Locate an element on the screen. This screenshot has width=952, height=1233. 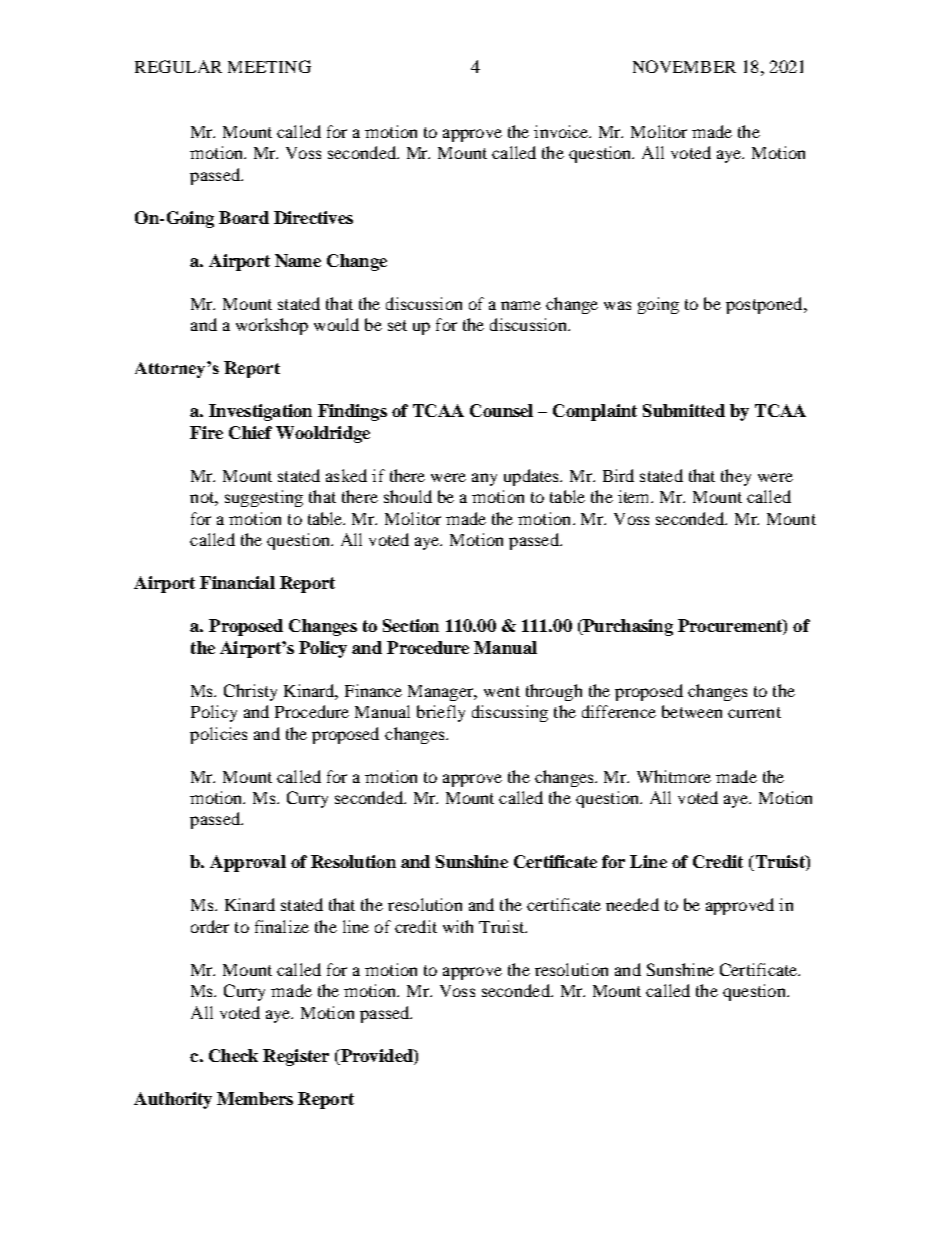
policies is located at coordinates (218, 735).
